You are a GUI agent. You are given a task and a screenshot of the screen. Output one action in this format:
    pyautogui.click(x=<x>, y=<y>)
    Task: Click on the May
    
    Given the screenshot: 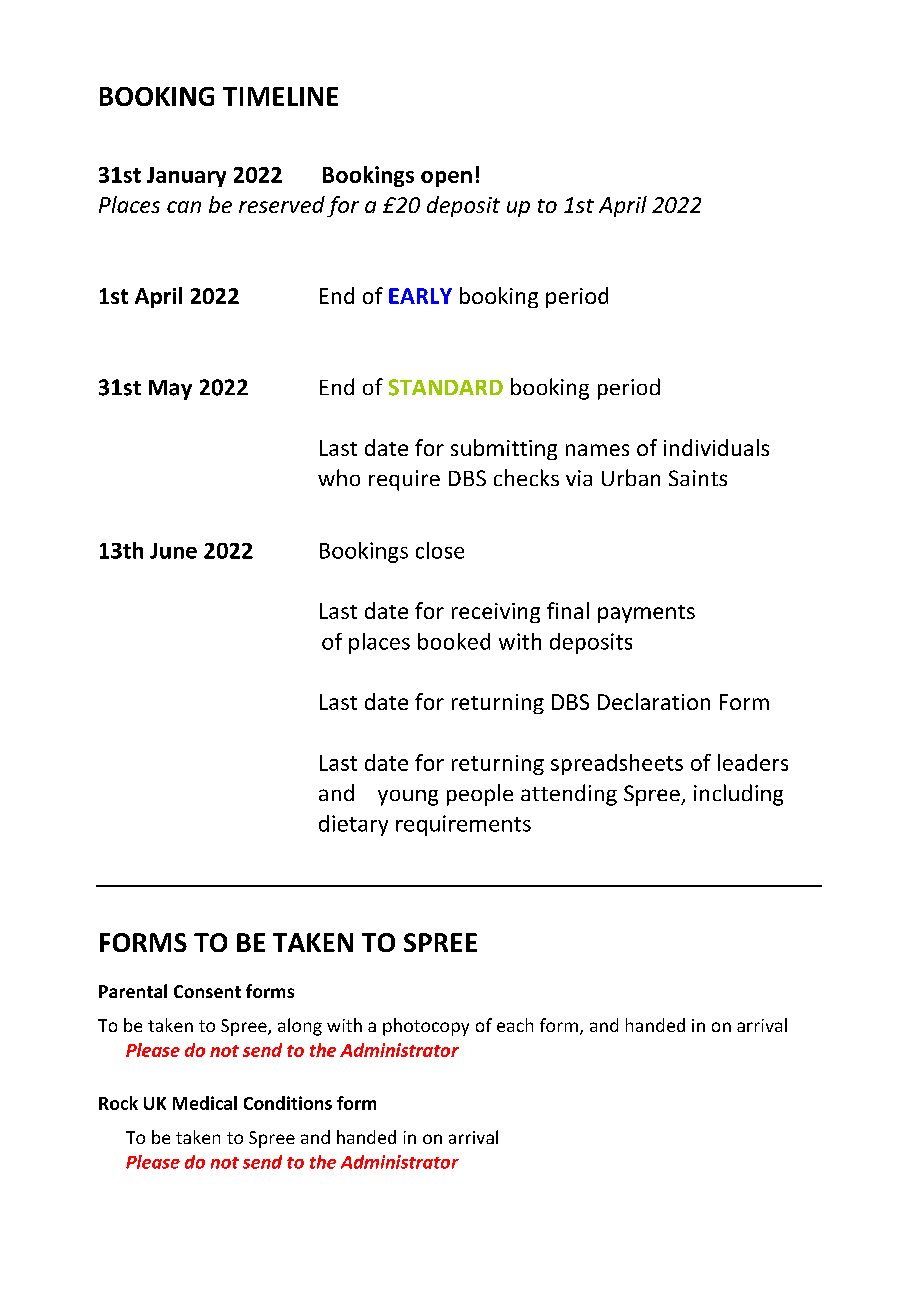 What is the action you would take?
    pyautogui.click(x=170, y=390)
